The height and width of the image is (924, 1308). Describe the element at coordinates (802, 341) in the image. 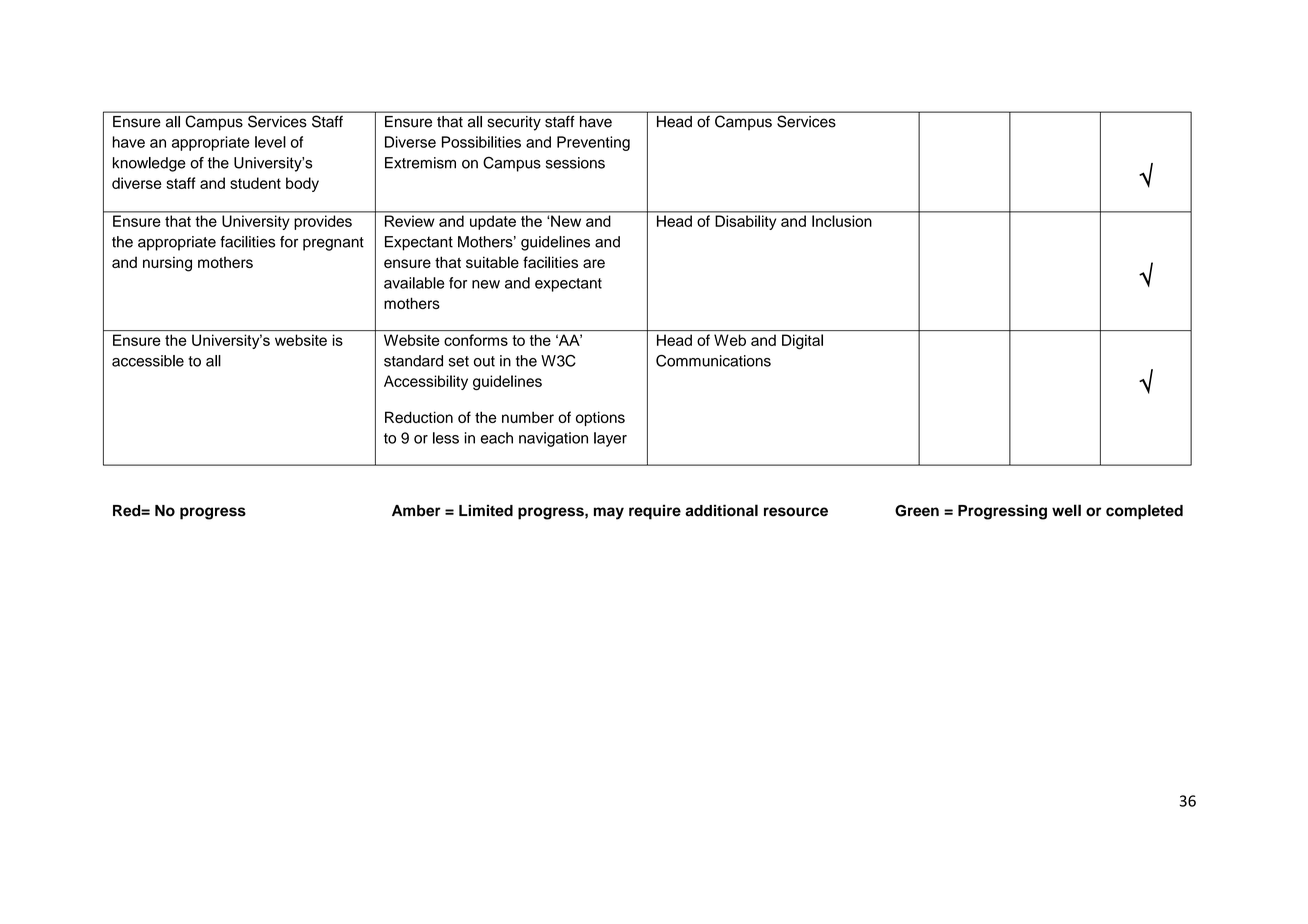

I see `Digital` at that location.
